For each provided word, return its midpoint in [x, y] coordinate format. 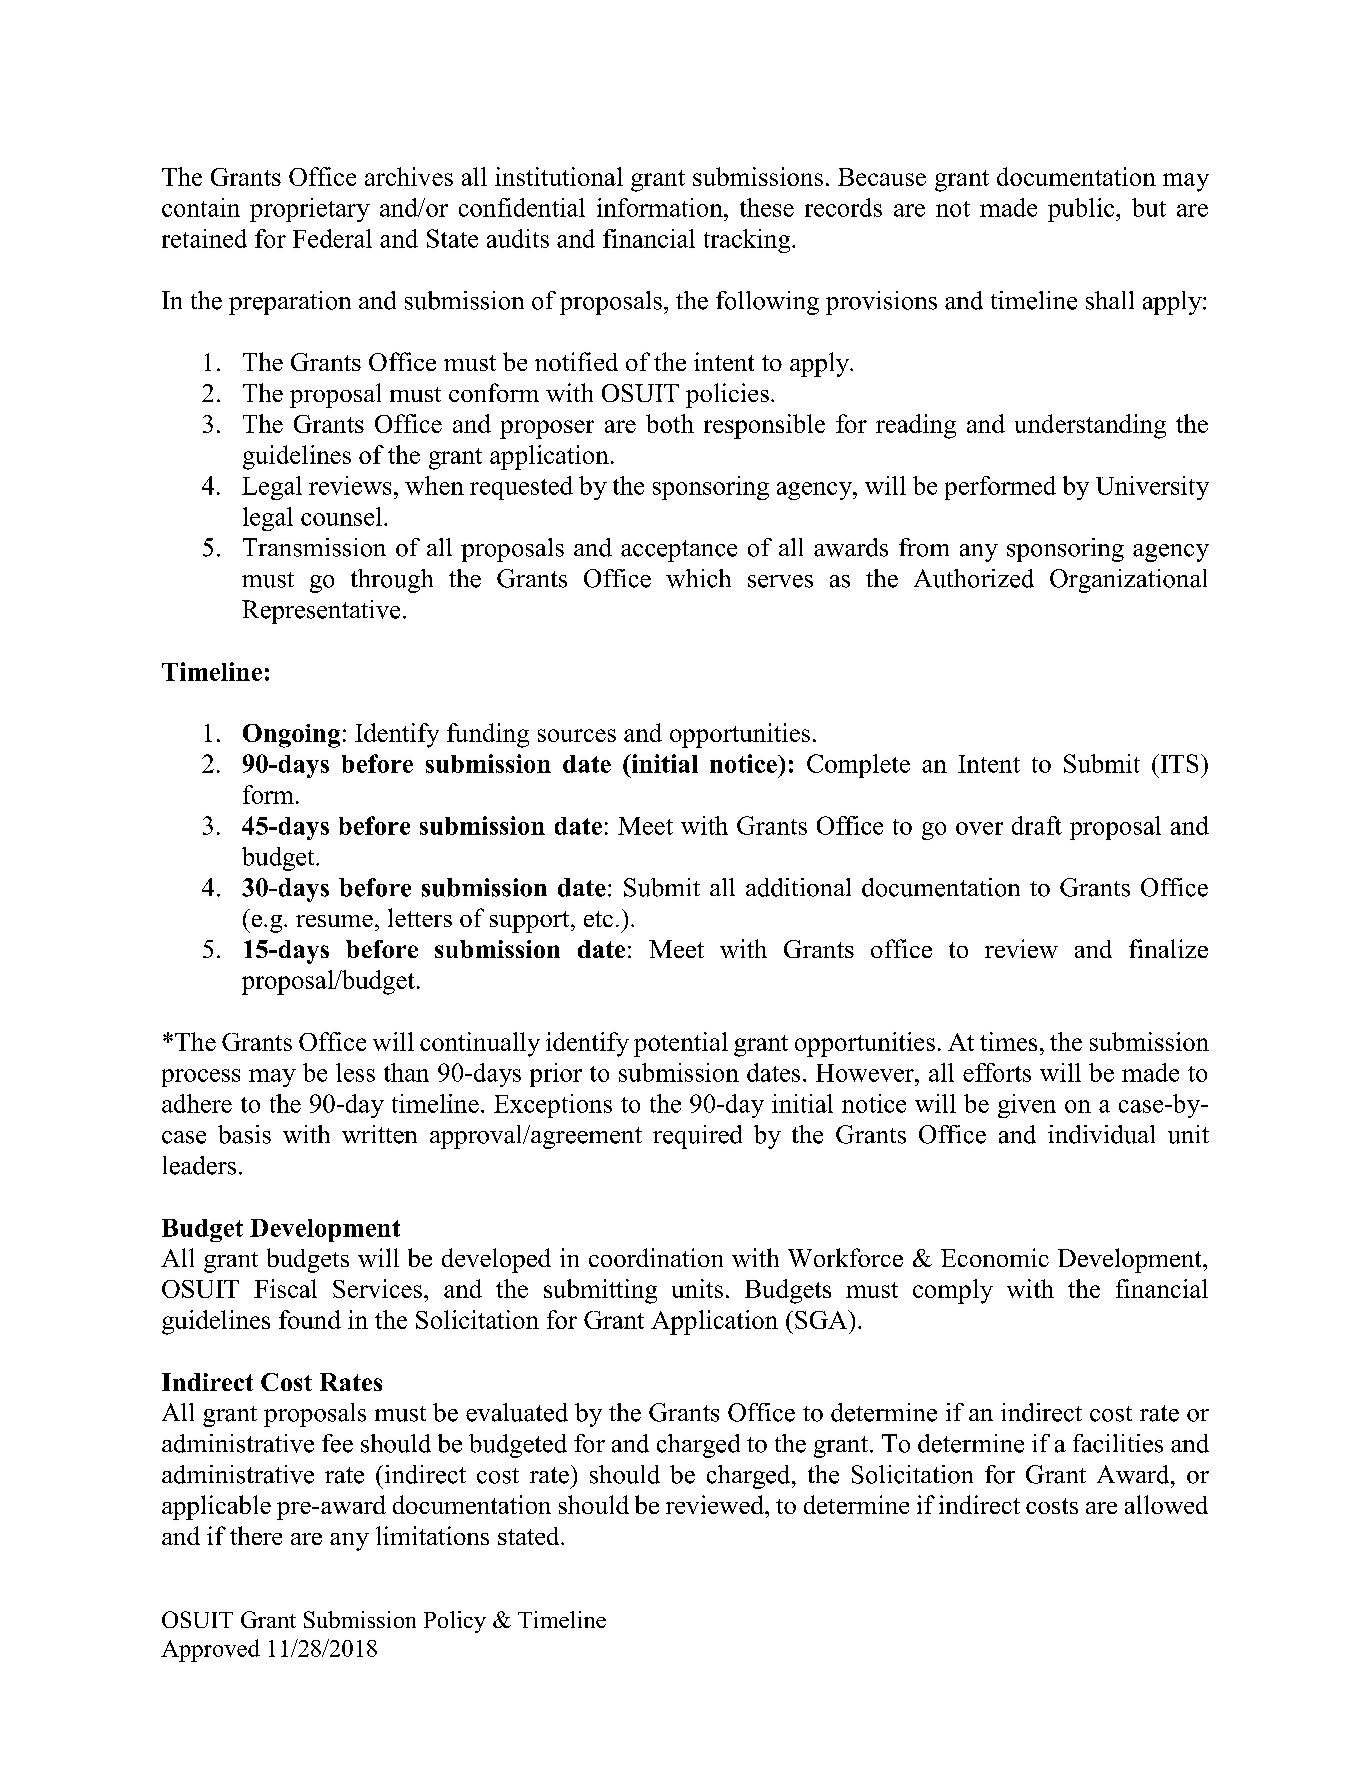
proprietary [310, 210]
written [379, 1134]
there [256, 1535]
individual [1101, 1134]
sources [577, 735]
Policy [455, 1622]
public [1082, 210]
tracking [748, 241]
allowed [1166, 1504]
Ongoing [291, 736]
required [697, 1137]
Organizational [1128, 581]
